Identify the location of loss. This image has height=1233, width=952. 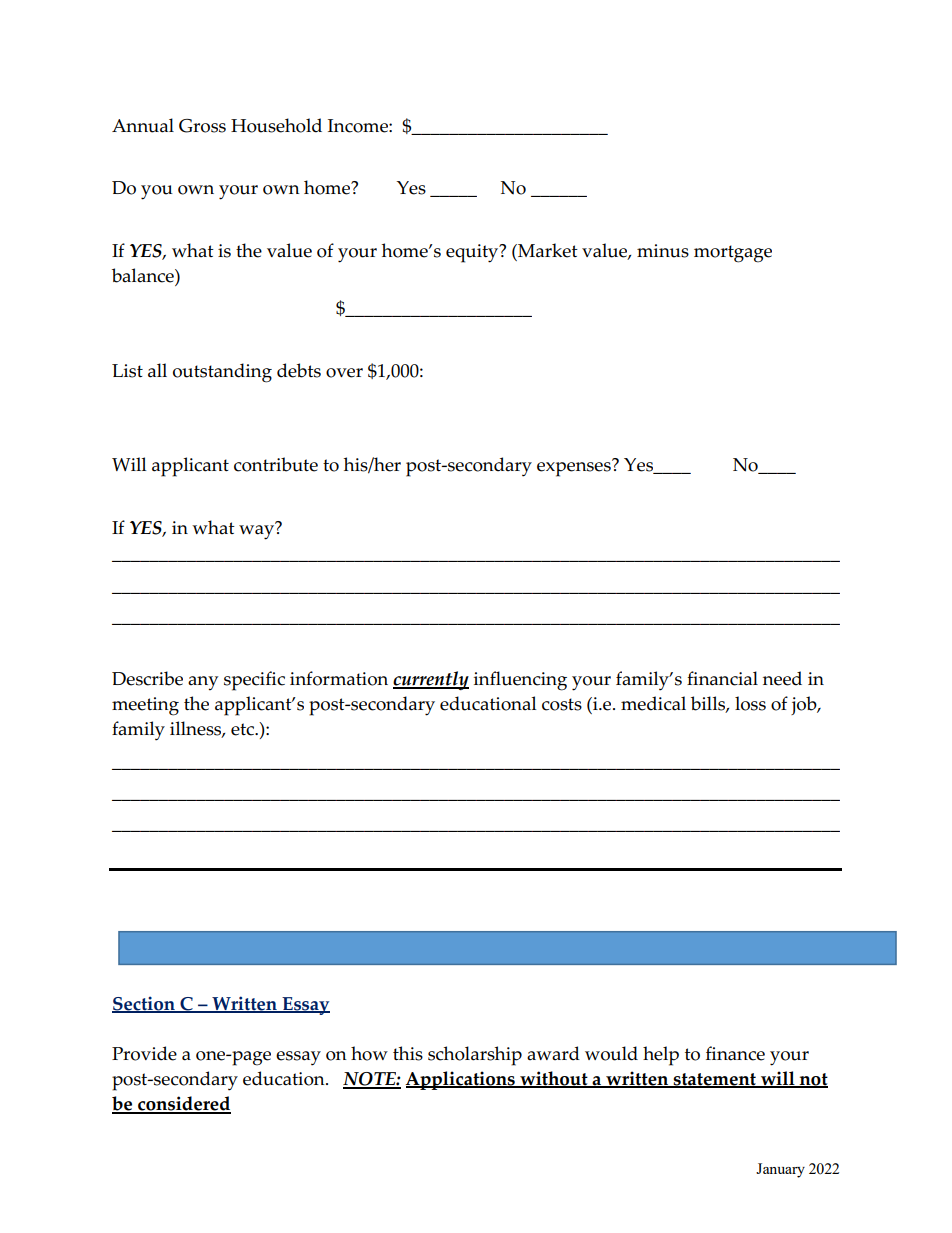
(750, 703).
